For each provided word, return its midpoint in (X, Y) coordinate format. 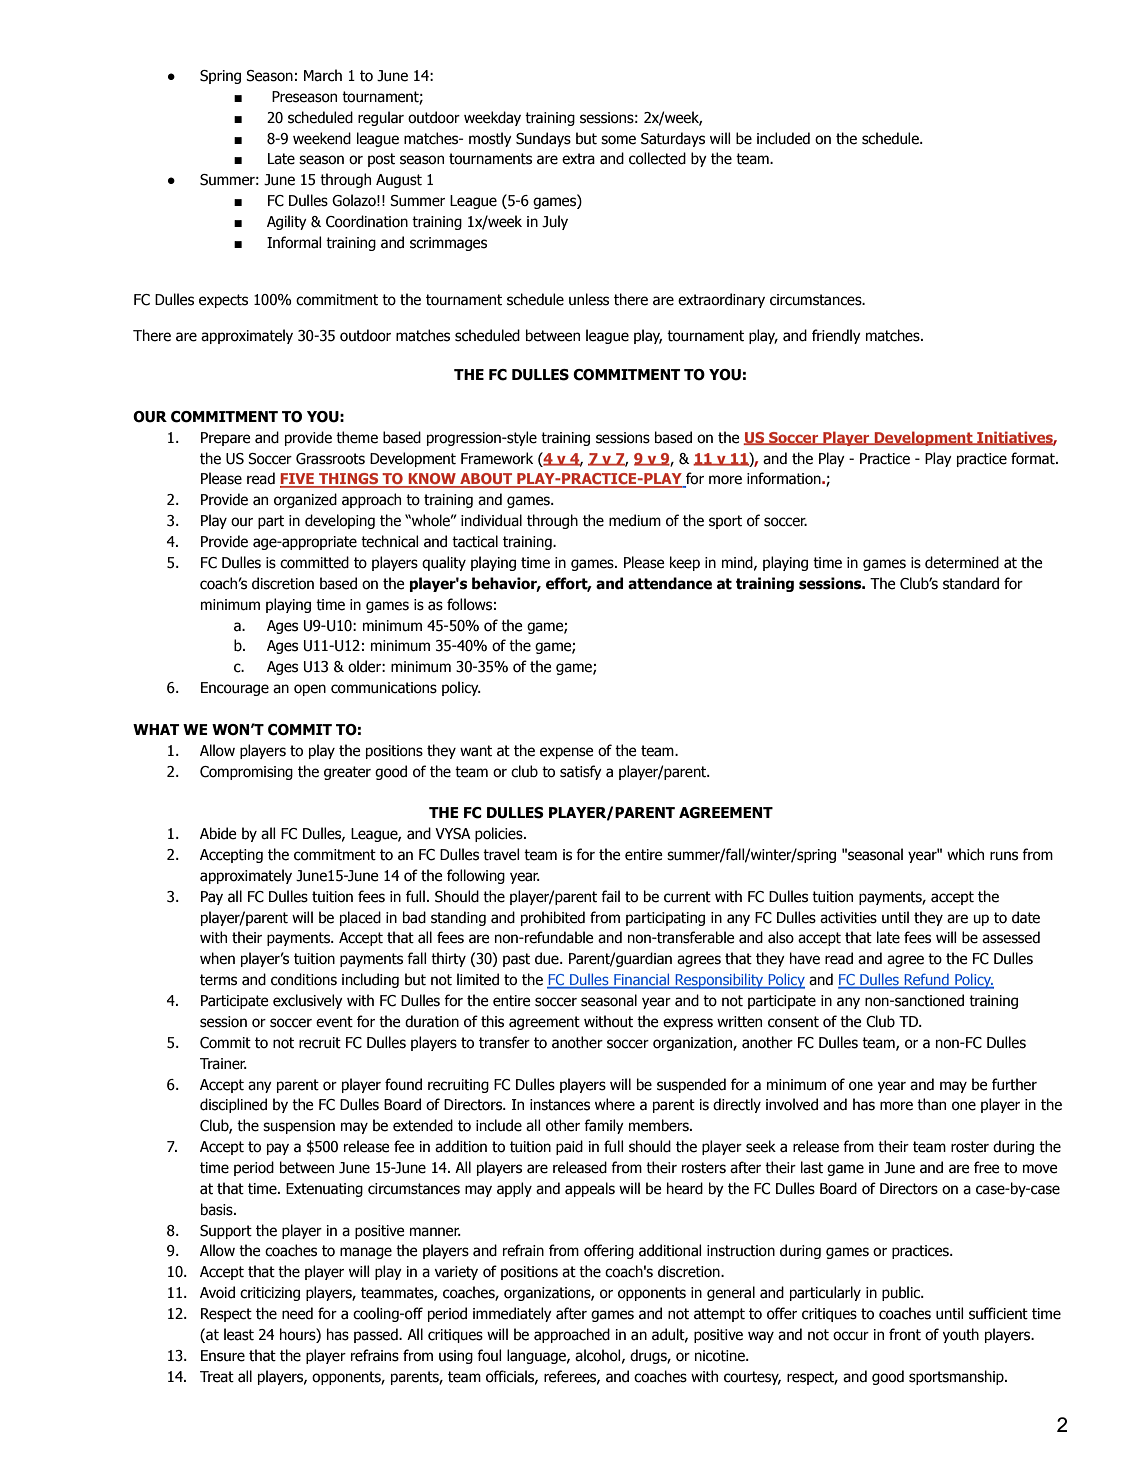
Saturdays (673, 139)
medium (635, 520)
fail (610, 896)
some (618, 140)
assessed (1011, 937)
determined (962, 562)
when (217, 958)
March (323, 75)
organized (305, 500)
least (239, 1334)
